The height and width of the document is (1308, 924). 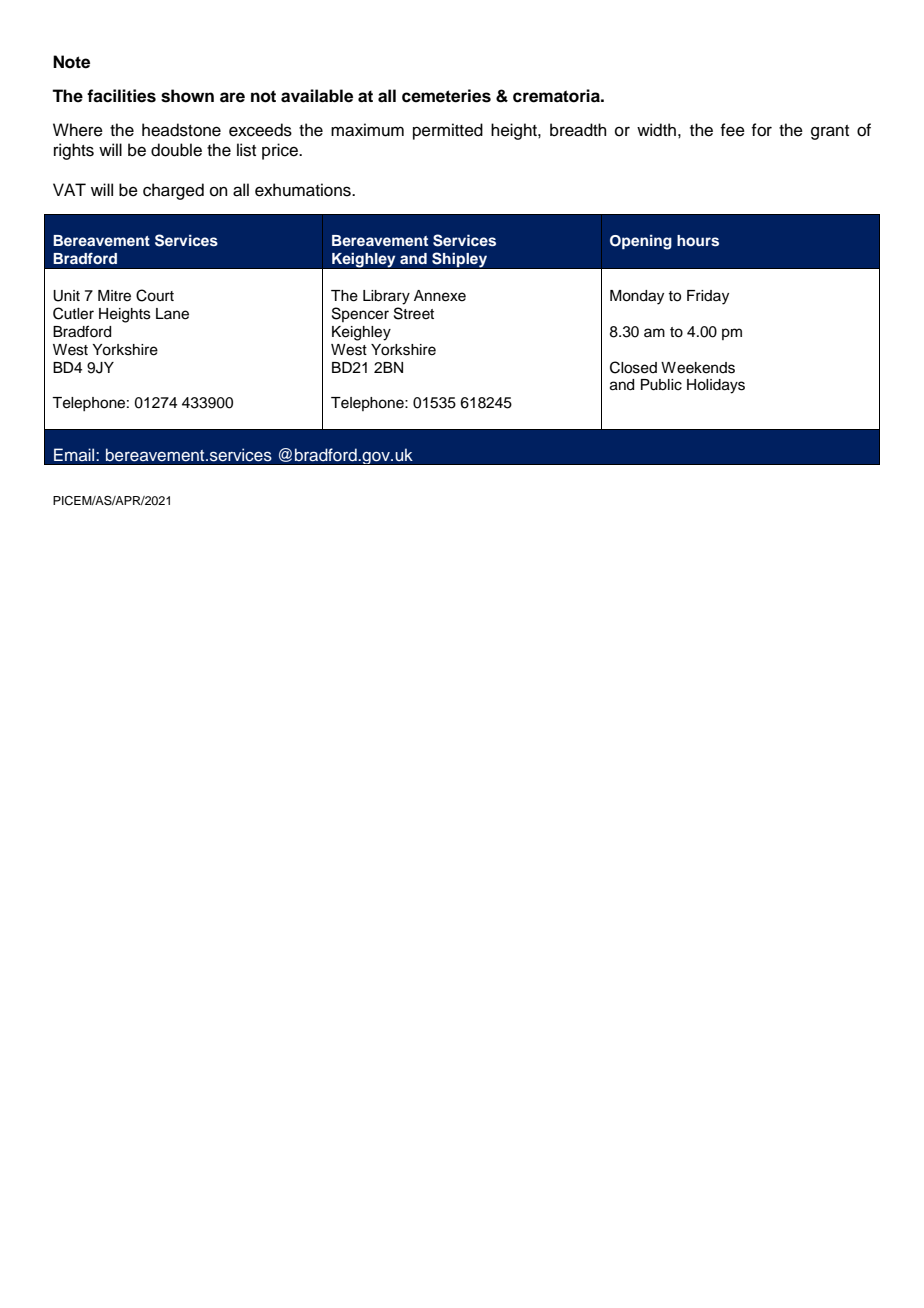 What do you see at coordinates (173, 191) in the document?
I see `charged` at bounding box center [173, 191].
